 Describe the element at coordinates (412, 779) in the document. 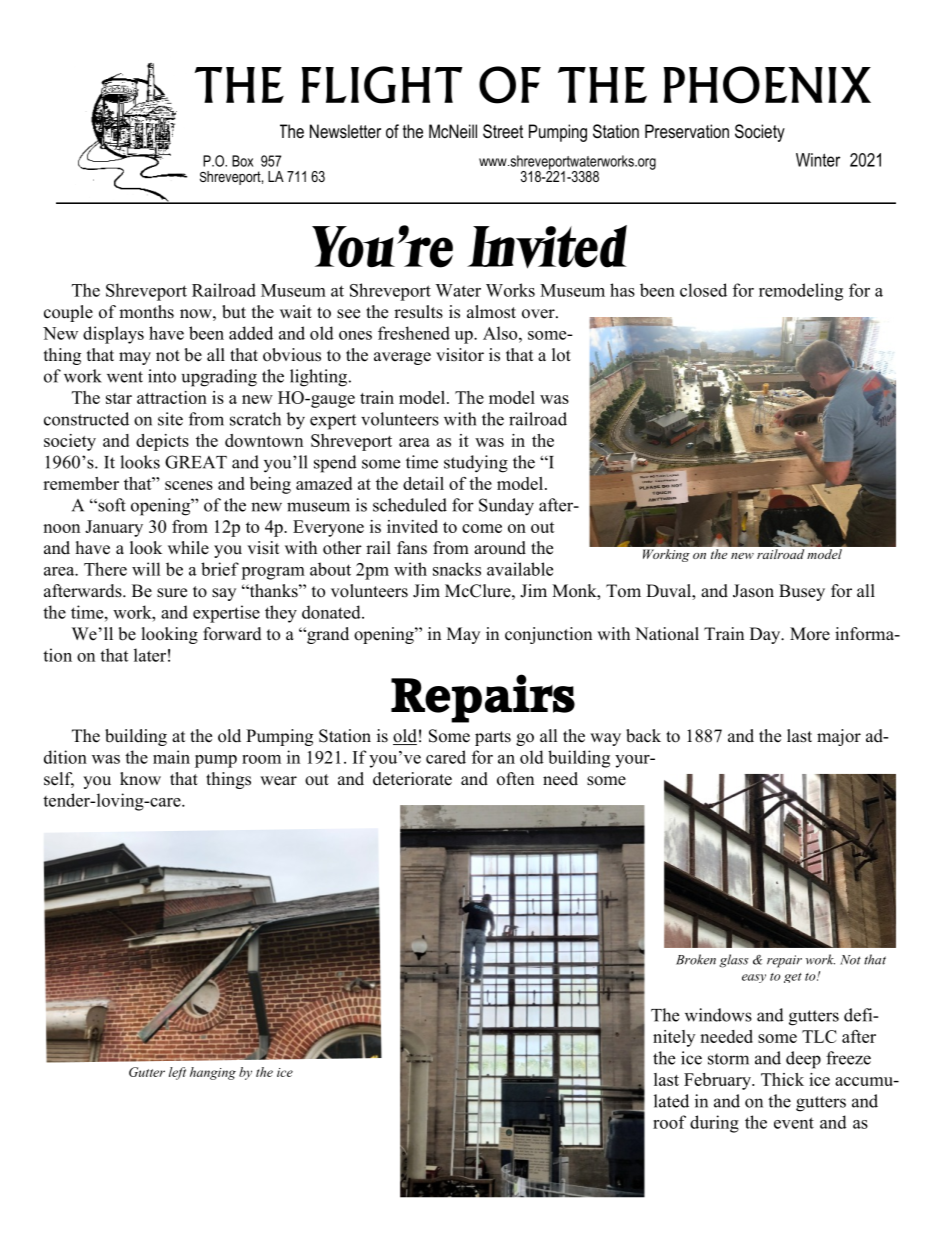

I see `deteriorate` at that location.
